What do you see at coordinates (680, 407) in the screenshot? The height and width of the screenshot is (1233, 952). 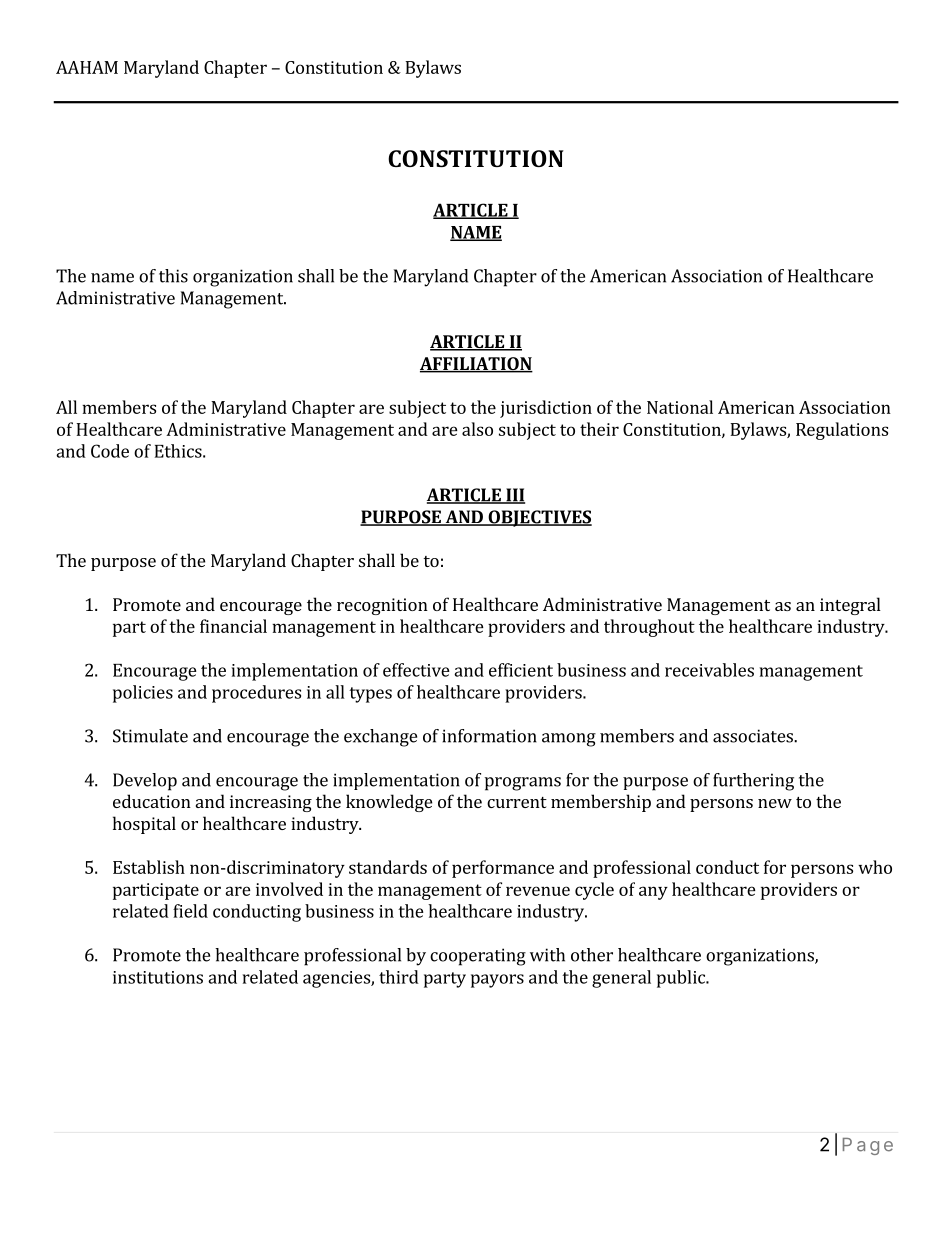 I see `National` at bounding box center [680, 407].
